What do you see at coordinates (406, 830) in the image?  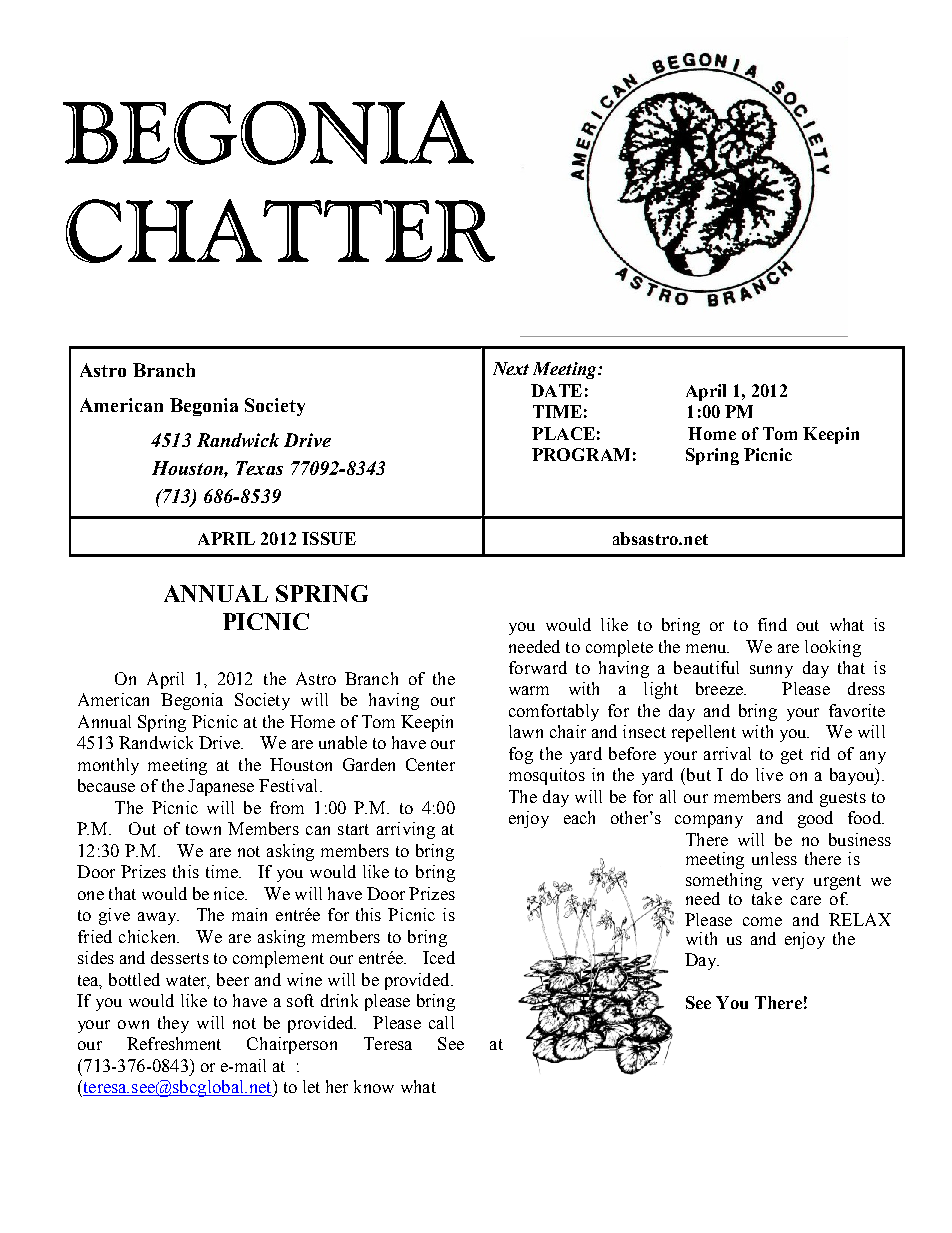 I see `arriving` at bounding box center [406, 830].
